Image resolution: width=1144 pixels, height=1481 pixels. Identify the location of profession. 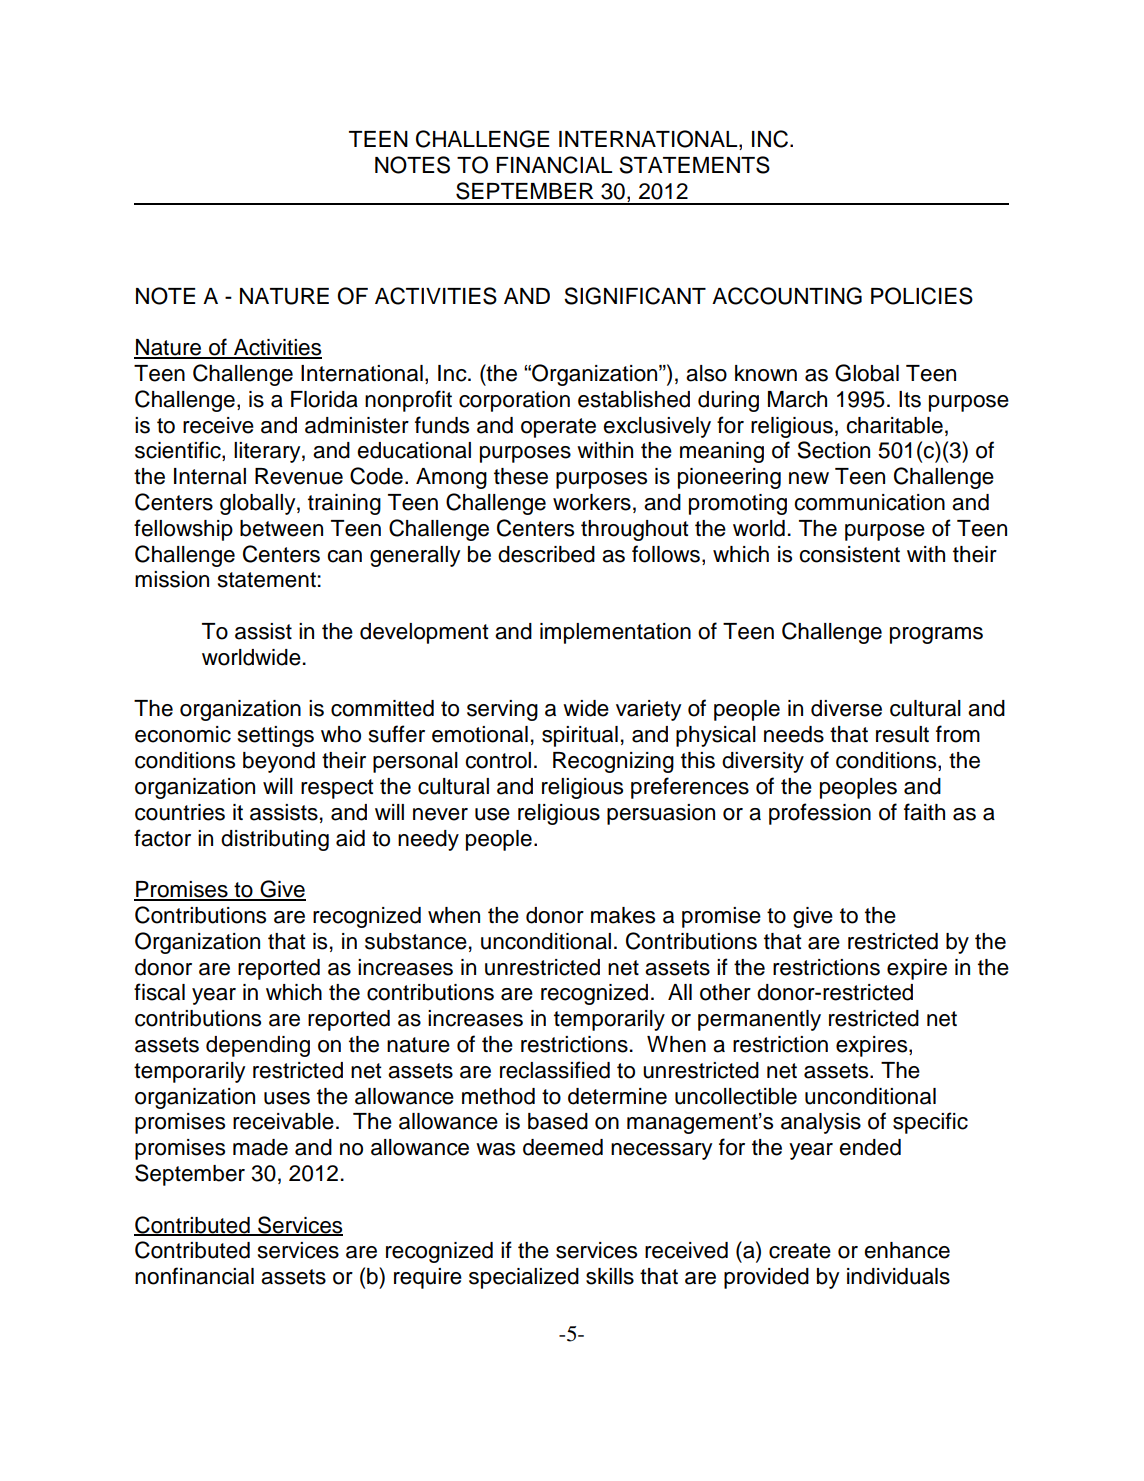
(820, 814).
